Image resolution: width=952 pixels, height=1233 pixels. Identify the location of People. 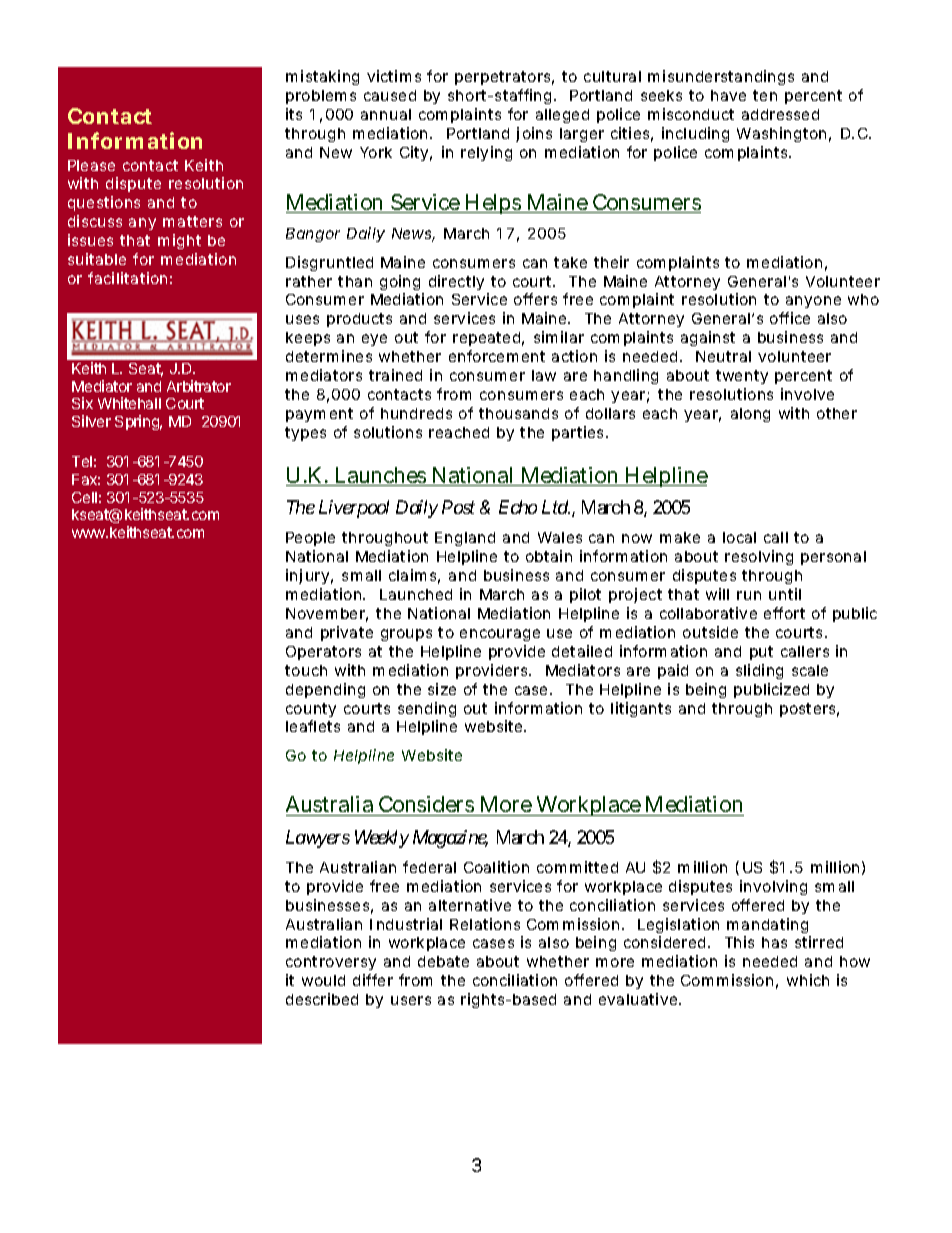
(310, 539).
